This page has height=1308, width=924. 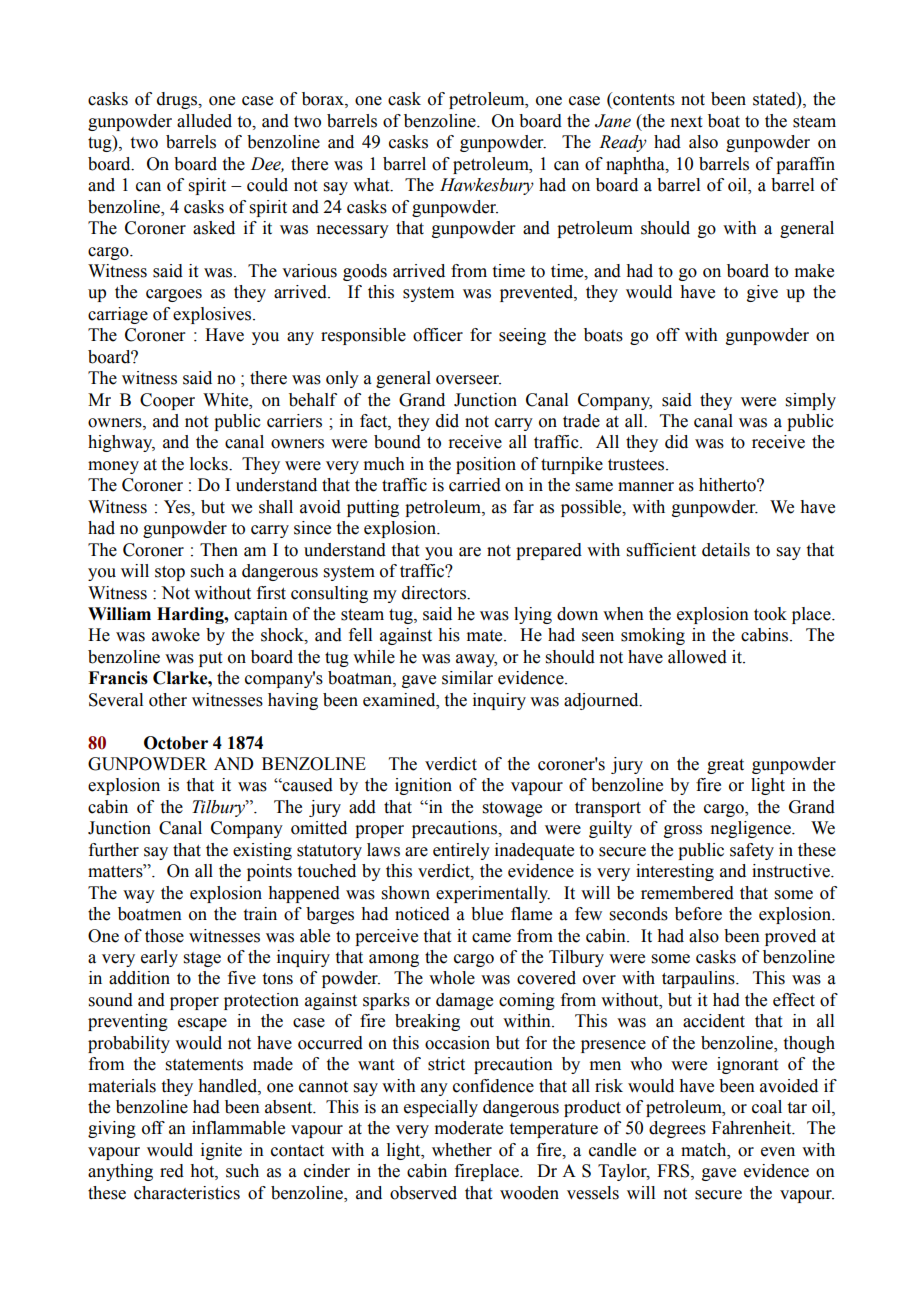 I want to click on similar, so click(x=467, y=678).
